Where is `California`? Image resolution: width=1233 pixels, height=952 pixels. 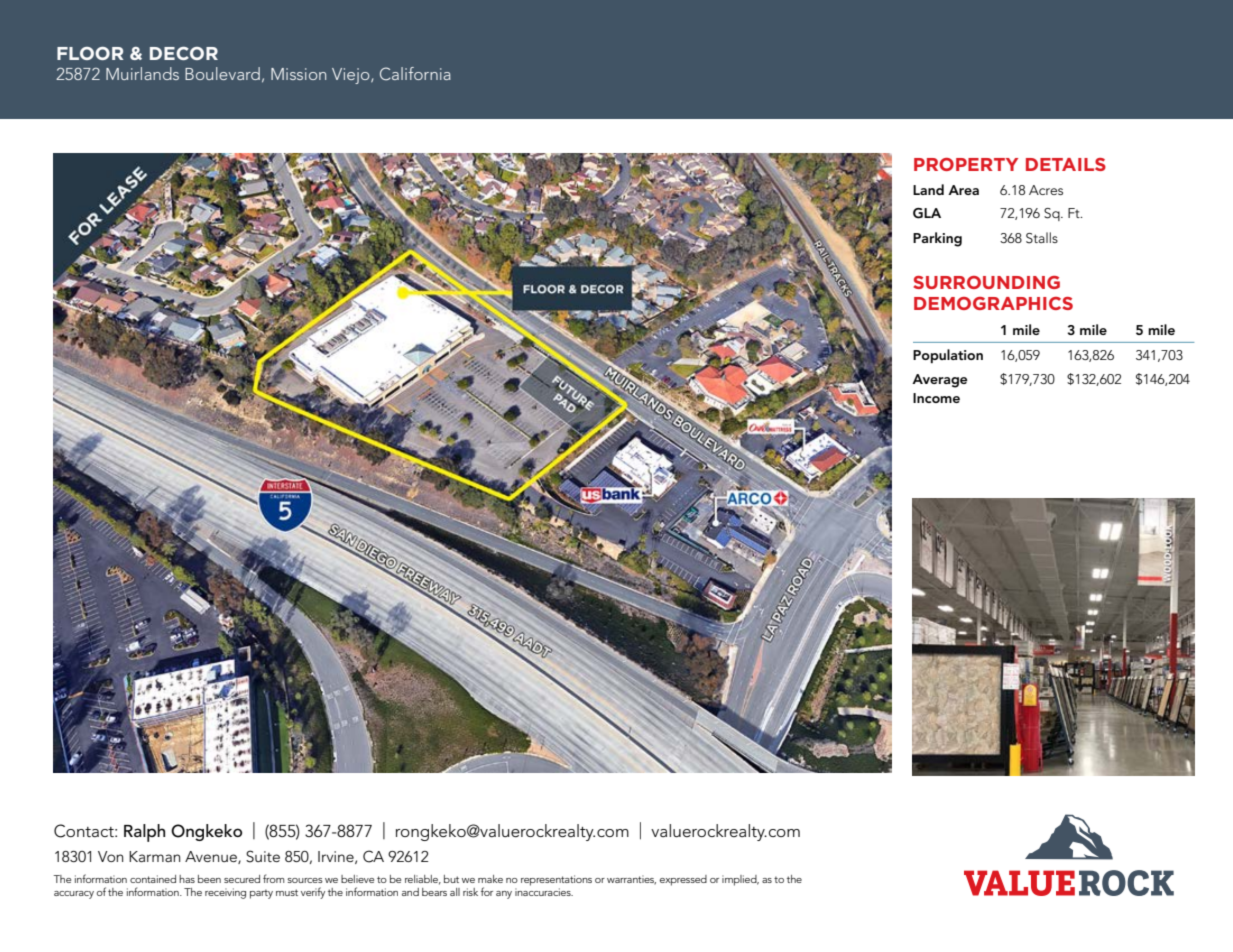 California is located at coordinates (415, 74).
